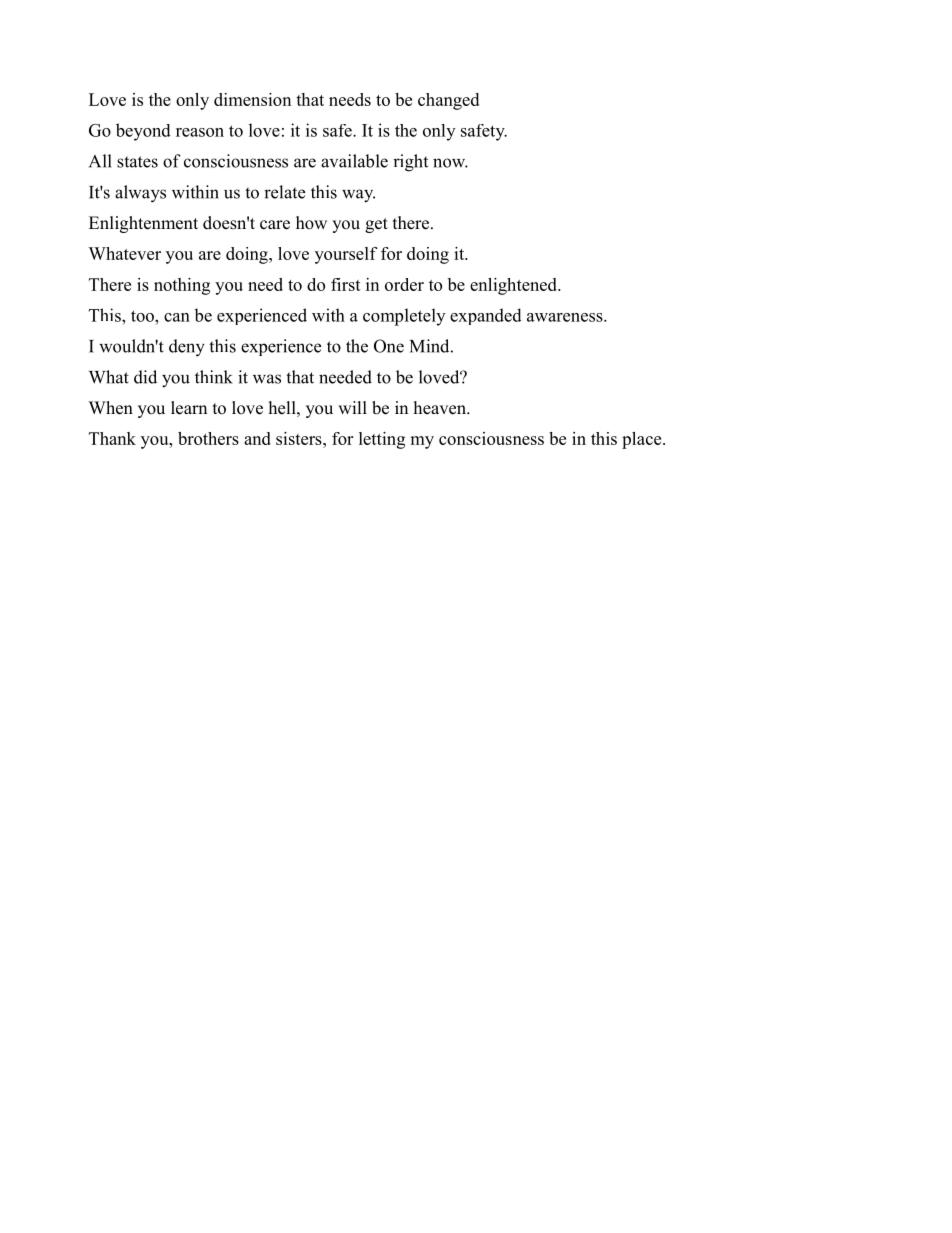 This image has height=1233, width=952. What do you see at coordinates (284, 192) in the image?
I see `relate` at bounding box center [284, 192].
